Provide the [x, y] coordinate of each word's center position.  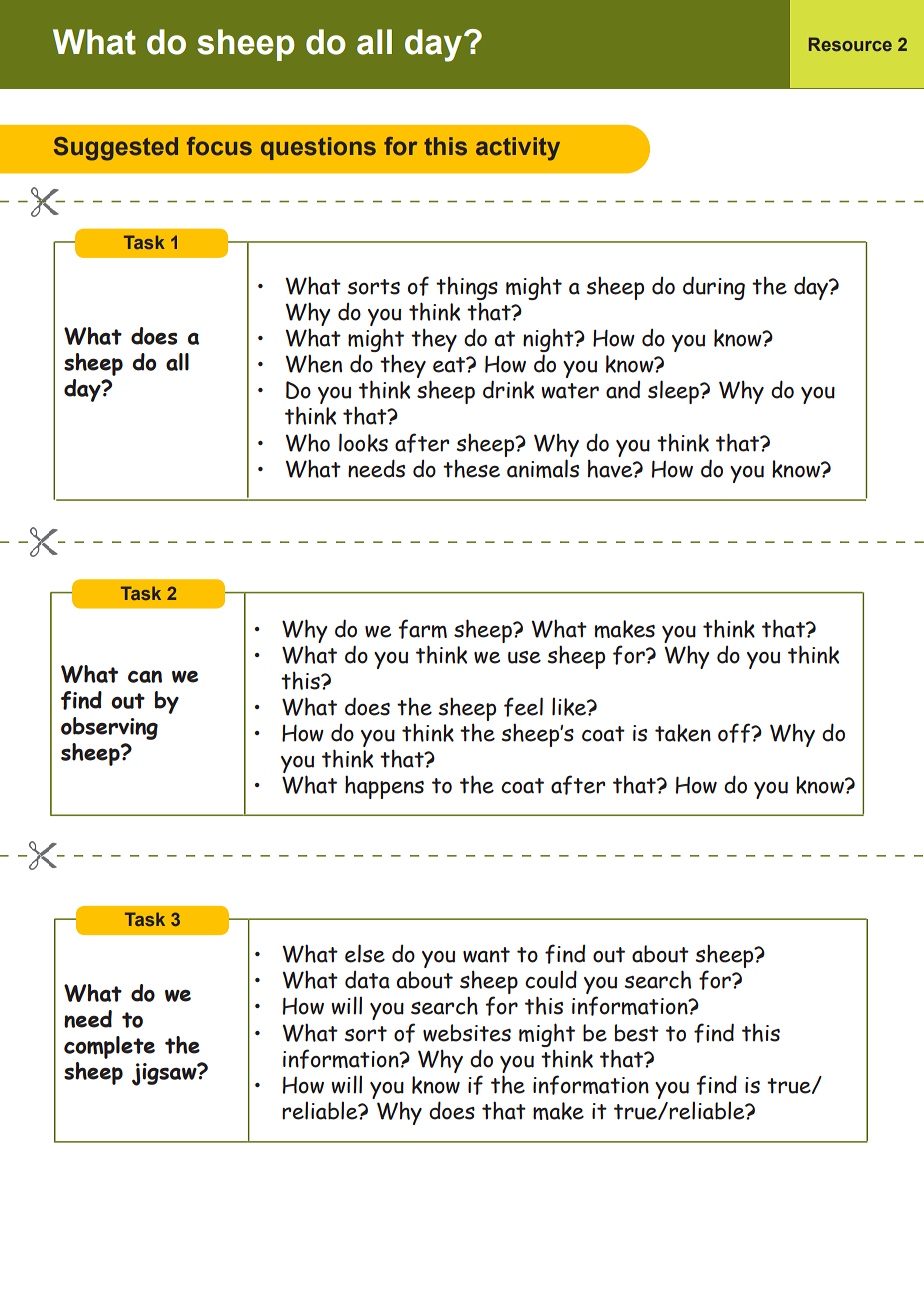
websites [467, 1033]
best [637, 1033]
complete [109, 1047]
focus [219, 146]
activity [518, 149]
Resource [850, 44]
